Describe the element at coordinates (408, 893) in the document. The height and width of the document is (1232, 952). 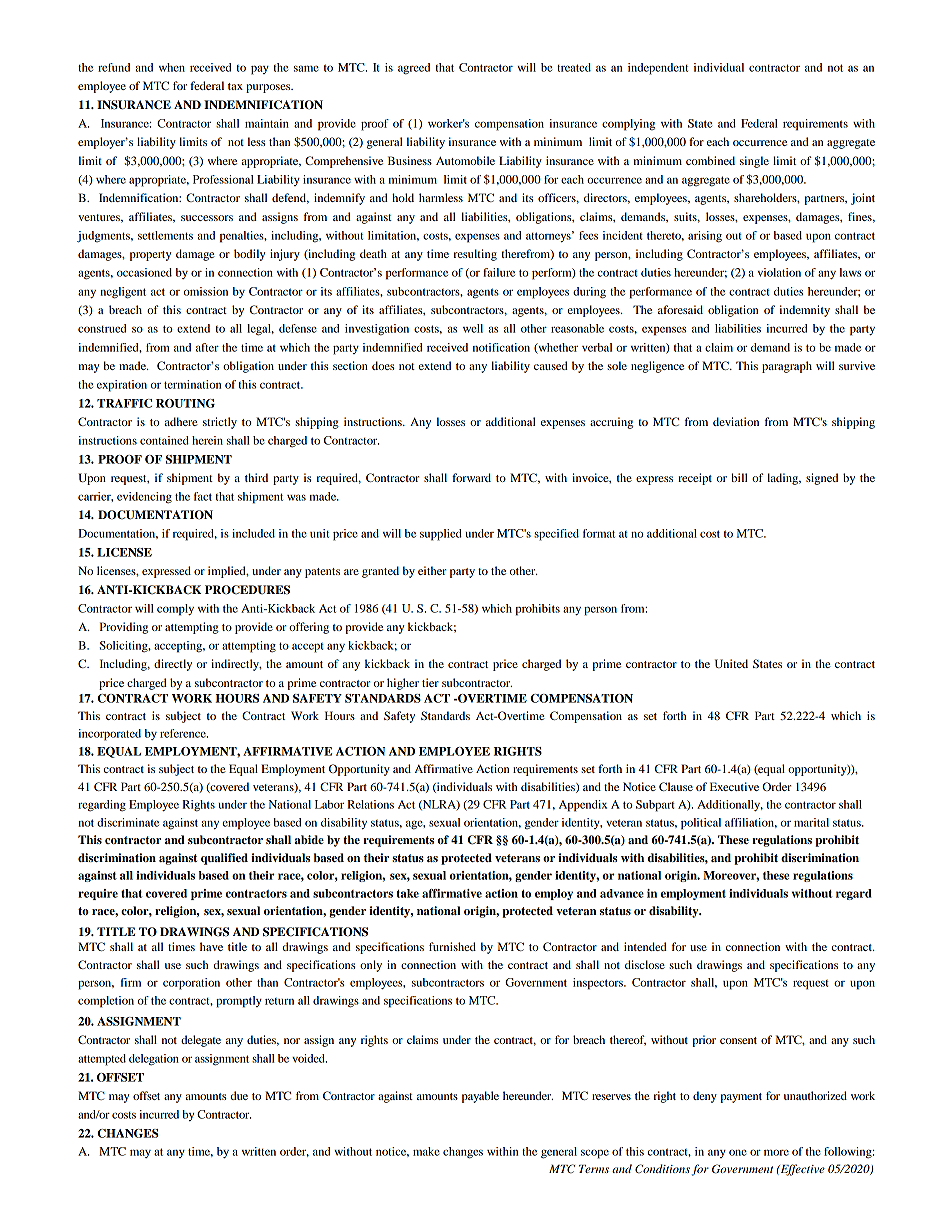
I see `take` at that location.
